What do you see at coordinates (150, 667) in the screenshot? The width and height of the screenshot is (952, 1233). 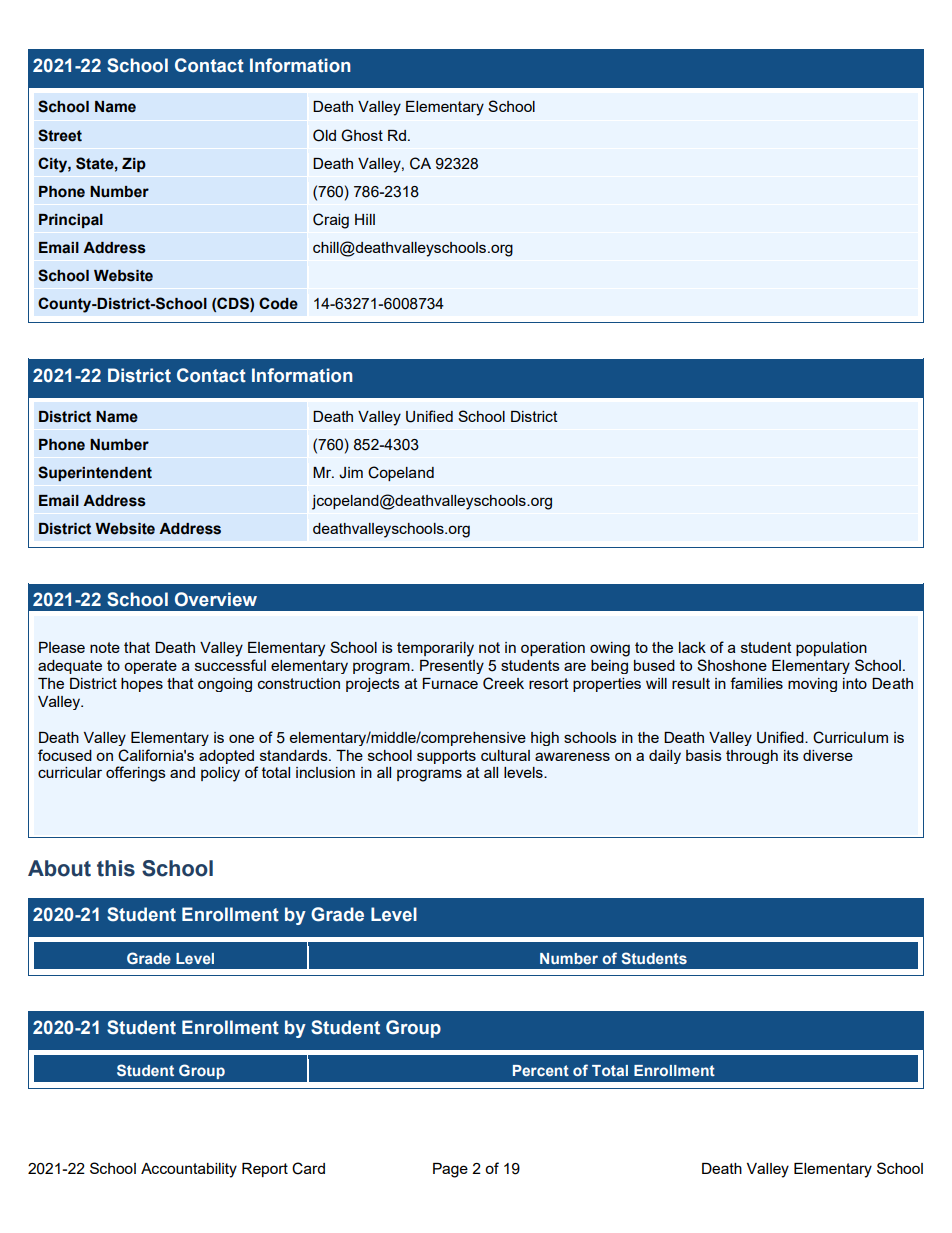 I see `operate` at bounding box center [150, 667].
